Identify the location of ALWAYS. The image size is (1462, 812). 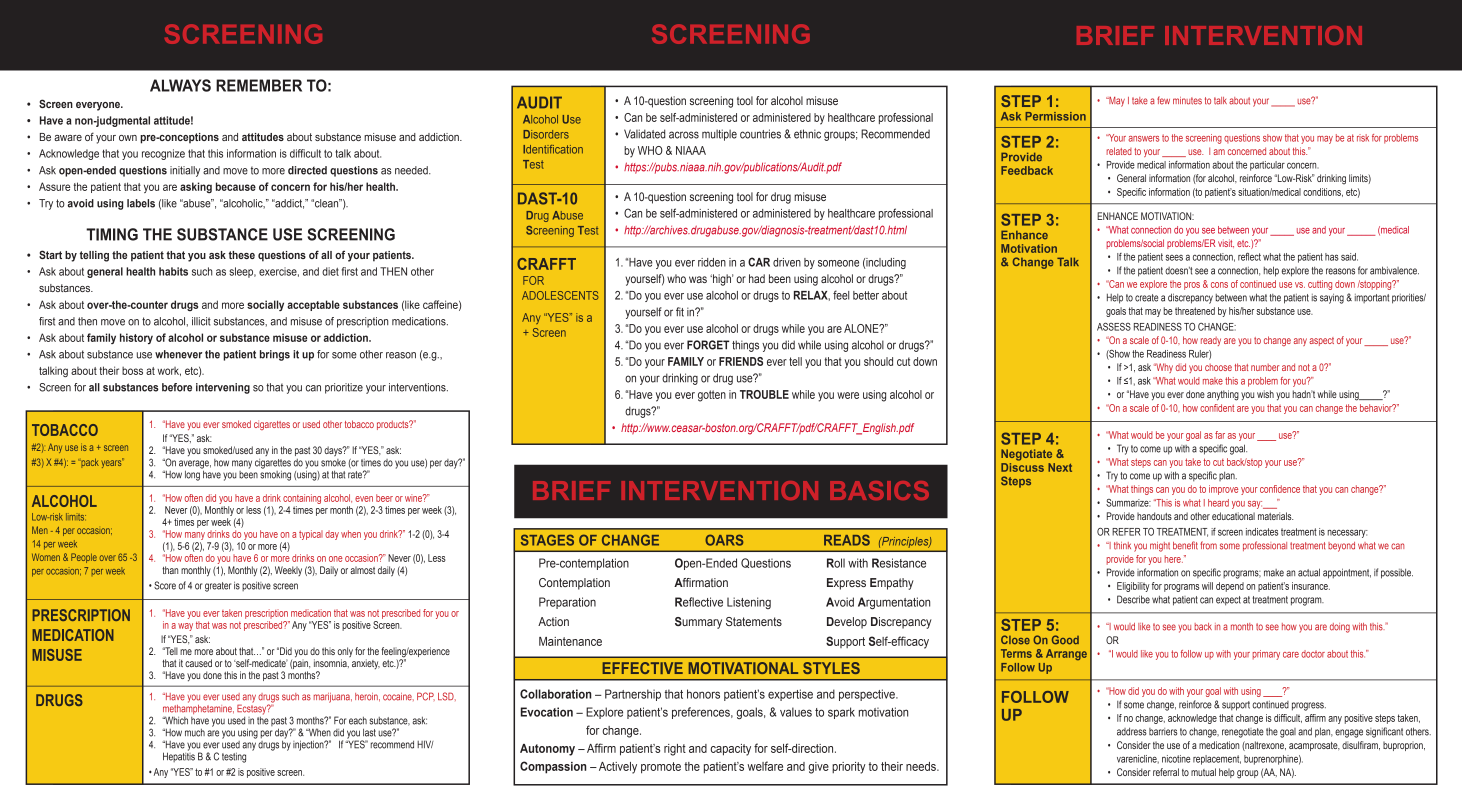
(180, 85).
